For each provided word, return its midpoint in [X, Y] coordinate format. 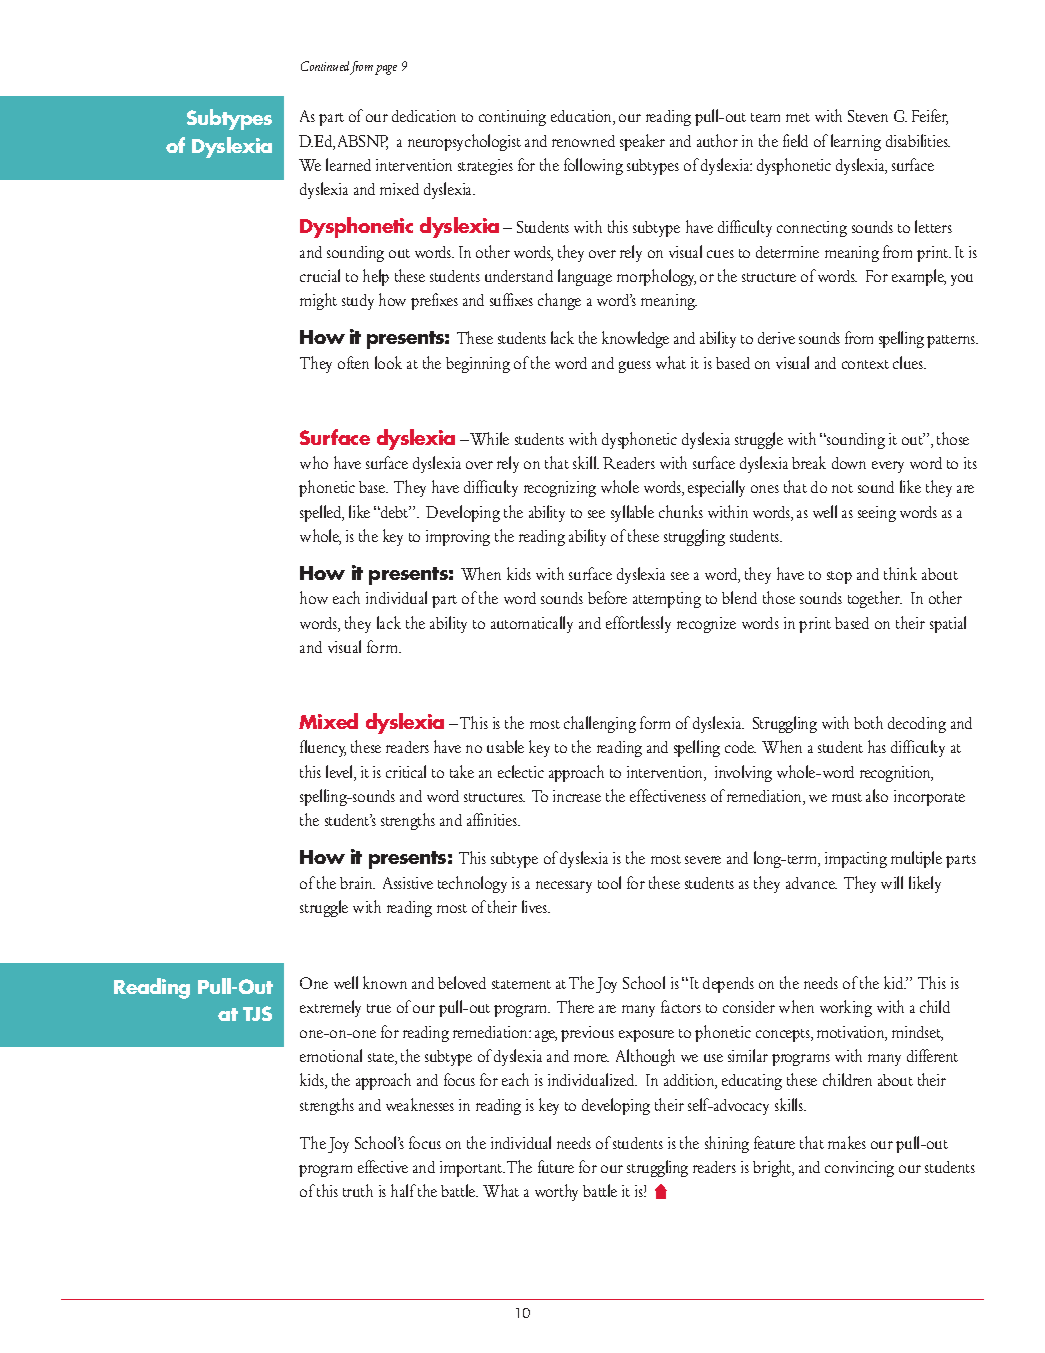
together [875, 599]
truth [358, 1190]
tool [609, 882]
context [865, 364]
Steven [868, 116]
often [353, 362]
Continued [325, 66]
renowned [583, 141]
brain [357, 883]
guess [635, 367]
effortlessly [638, 624]
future [556, 1166]
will [892, 882]
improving [458, 538]
